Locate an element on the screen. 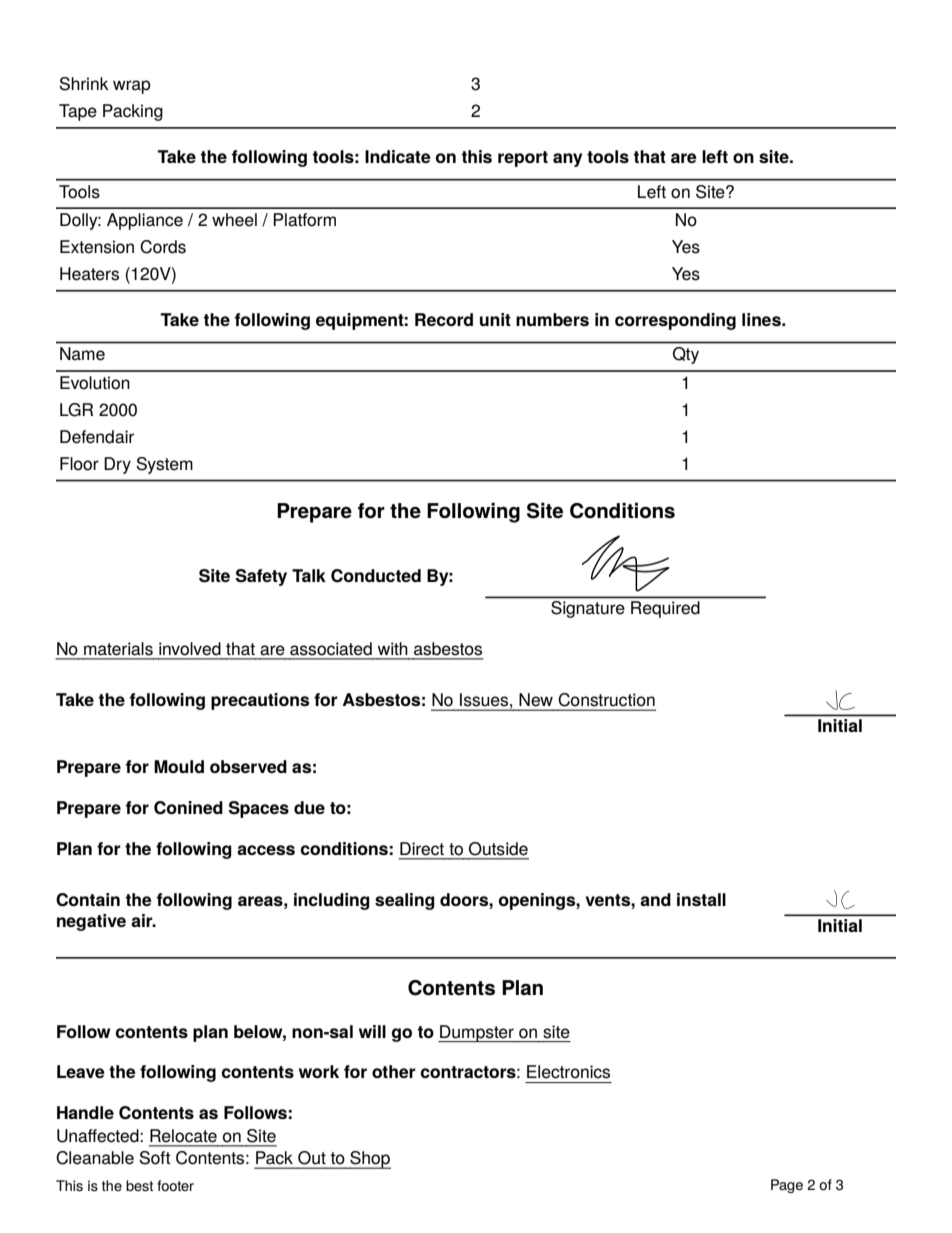 The width and height of the screenshot is (952, 1233). install is located at coordinates (701, 899).
